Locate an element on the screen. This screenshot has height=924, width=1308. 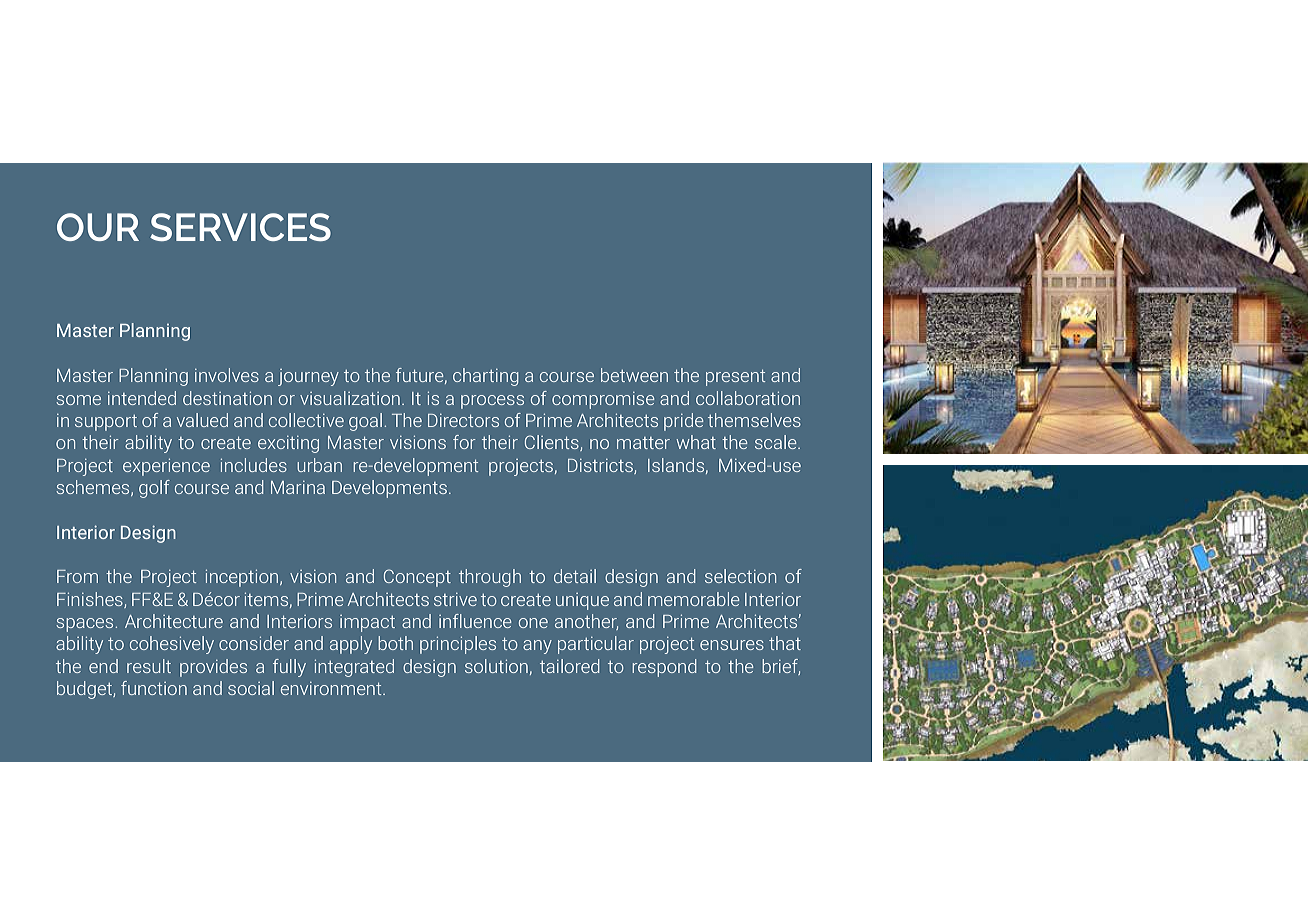
charting is located at coordinates (486, 377).
